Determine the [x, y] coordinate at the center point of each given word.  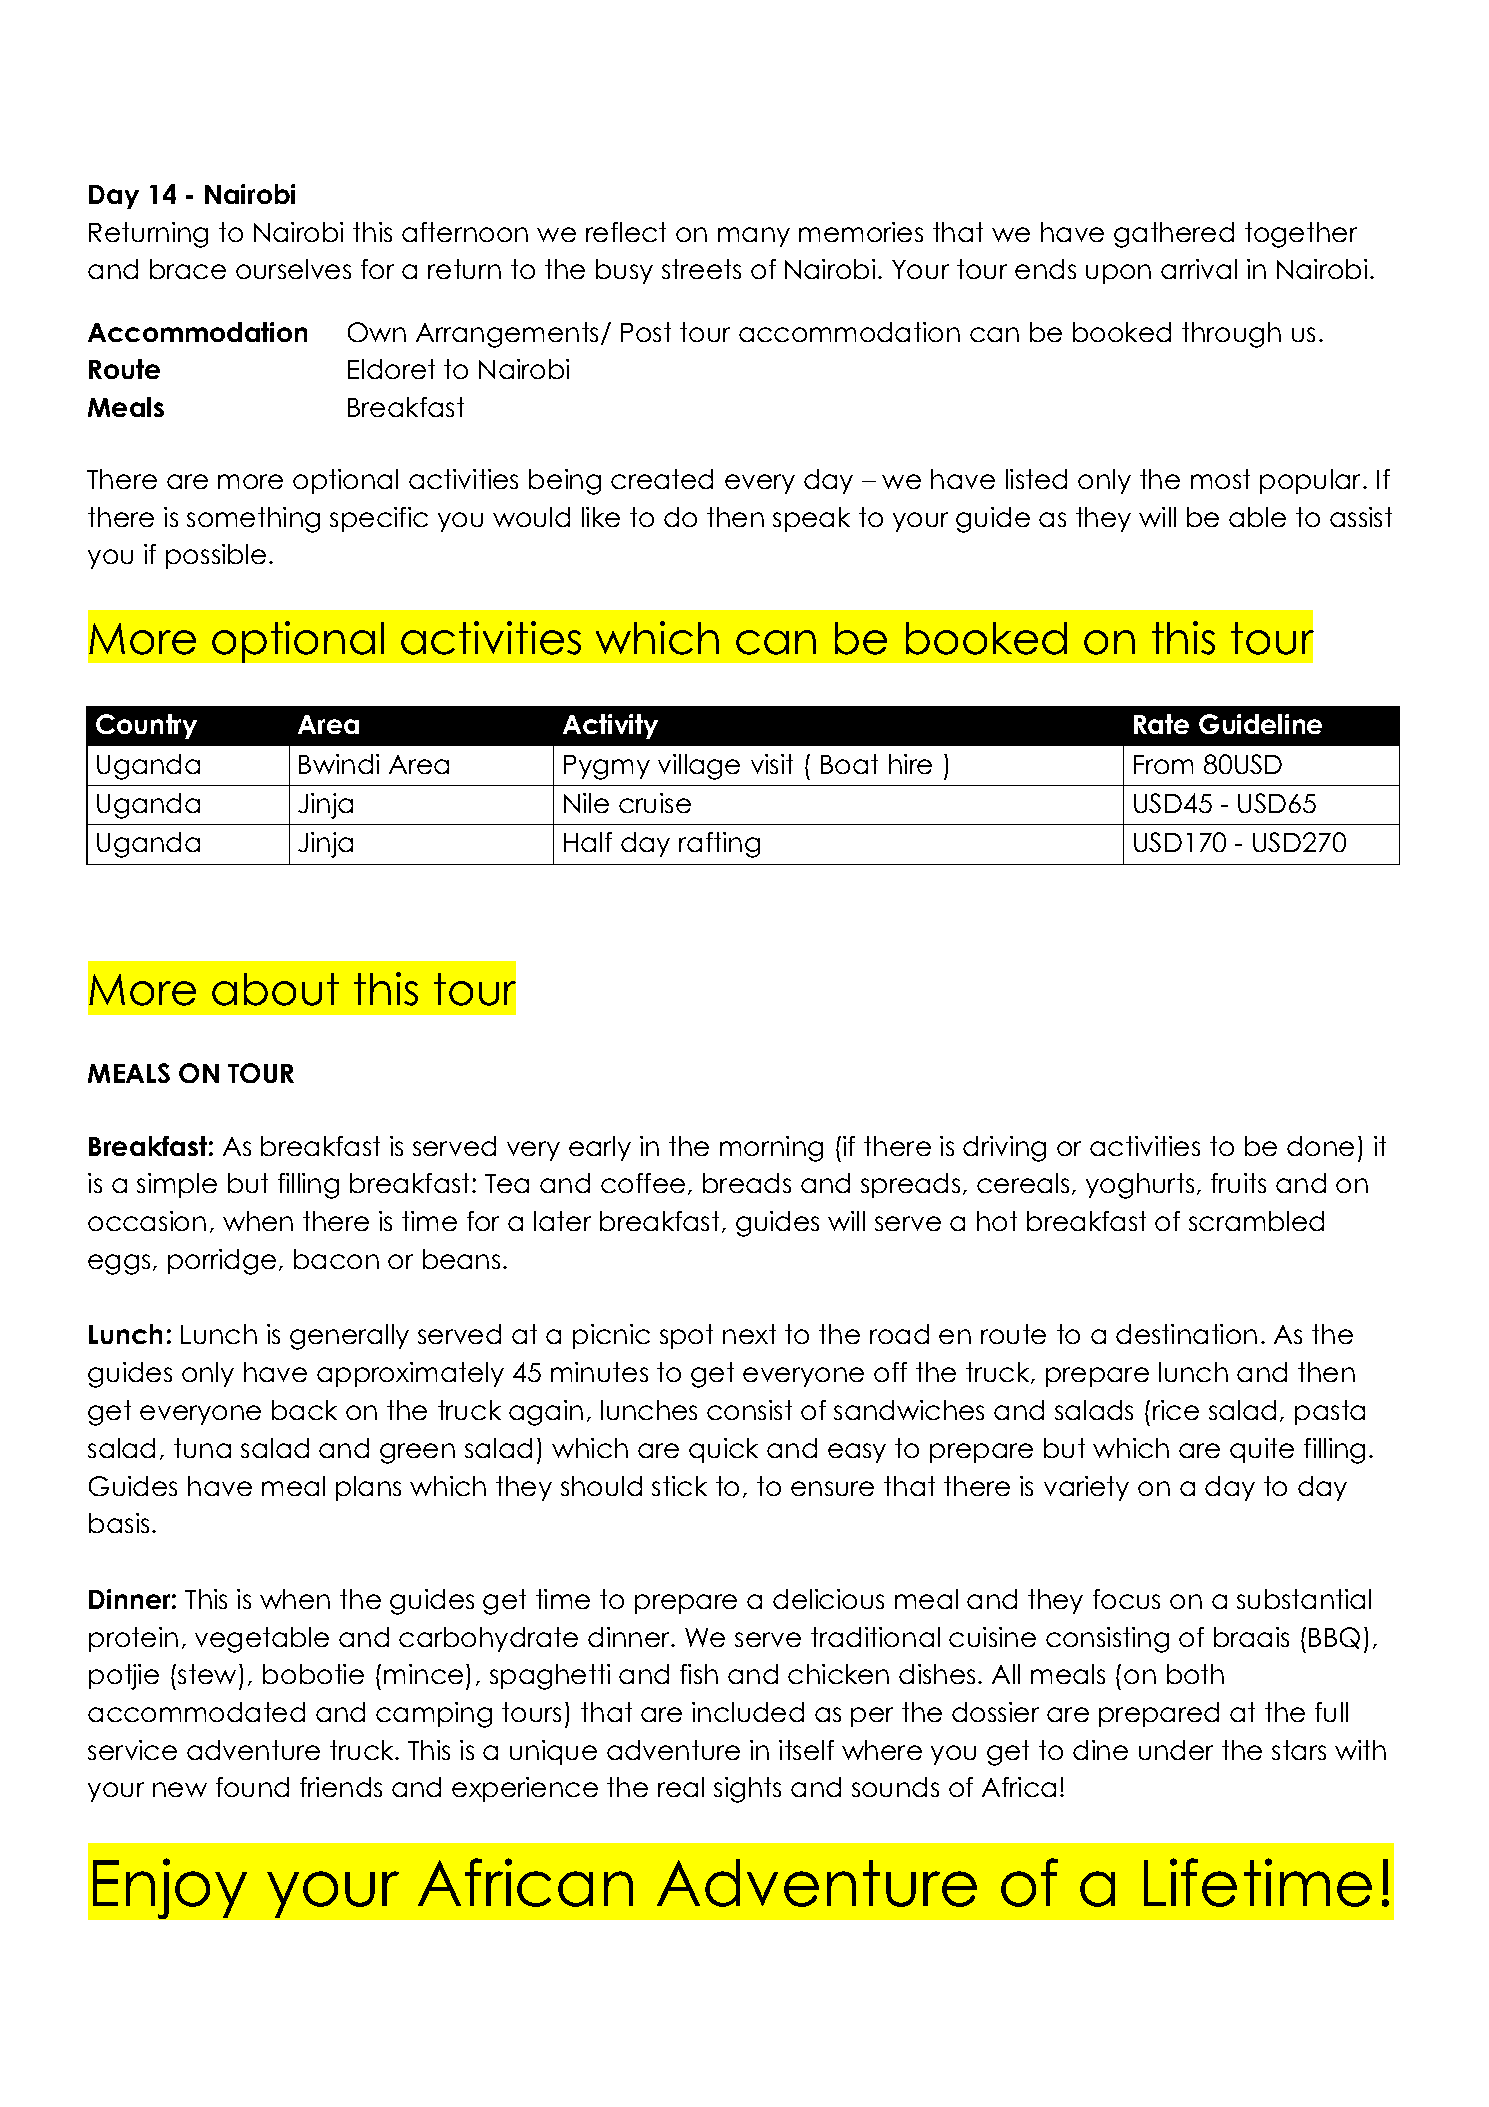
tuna [202, 1448]
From [1163, 764]
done [1320, 1146]
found [252, 1787]
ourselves [293, 269]
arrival [1199, 269]
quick [723, 1450]
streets [701, 269]
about [275, 989]
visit [772, 764]
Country [146, 726]
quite [1262, 1450]
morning [771, 1149]
